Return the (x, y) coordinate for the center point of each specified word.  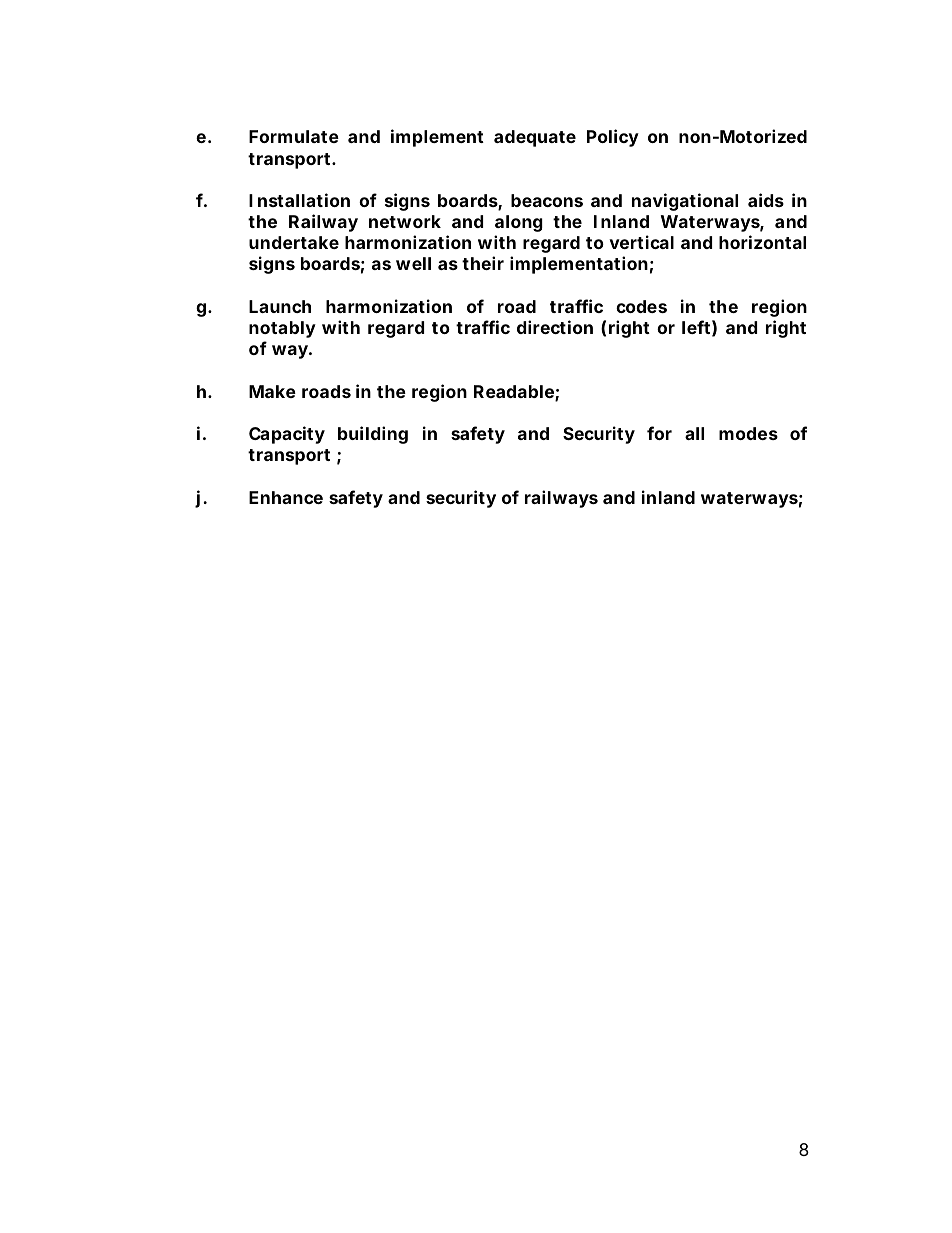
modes (748, 433)
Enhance (286, 497)
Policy (613, 138)
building (373, 435)
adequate (535, 138)
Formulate (294, 136)
